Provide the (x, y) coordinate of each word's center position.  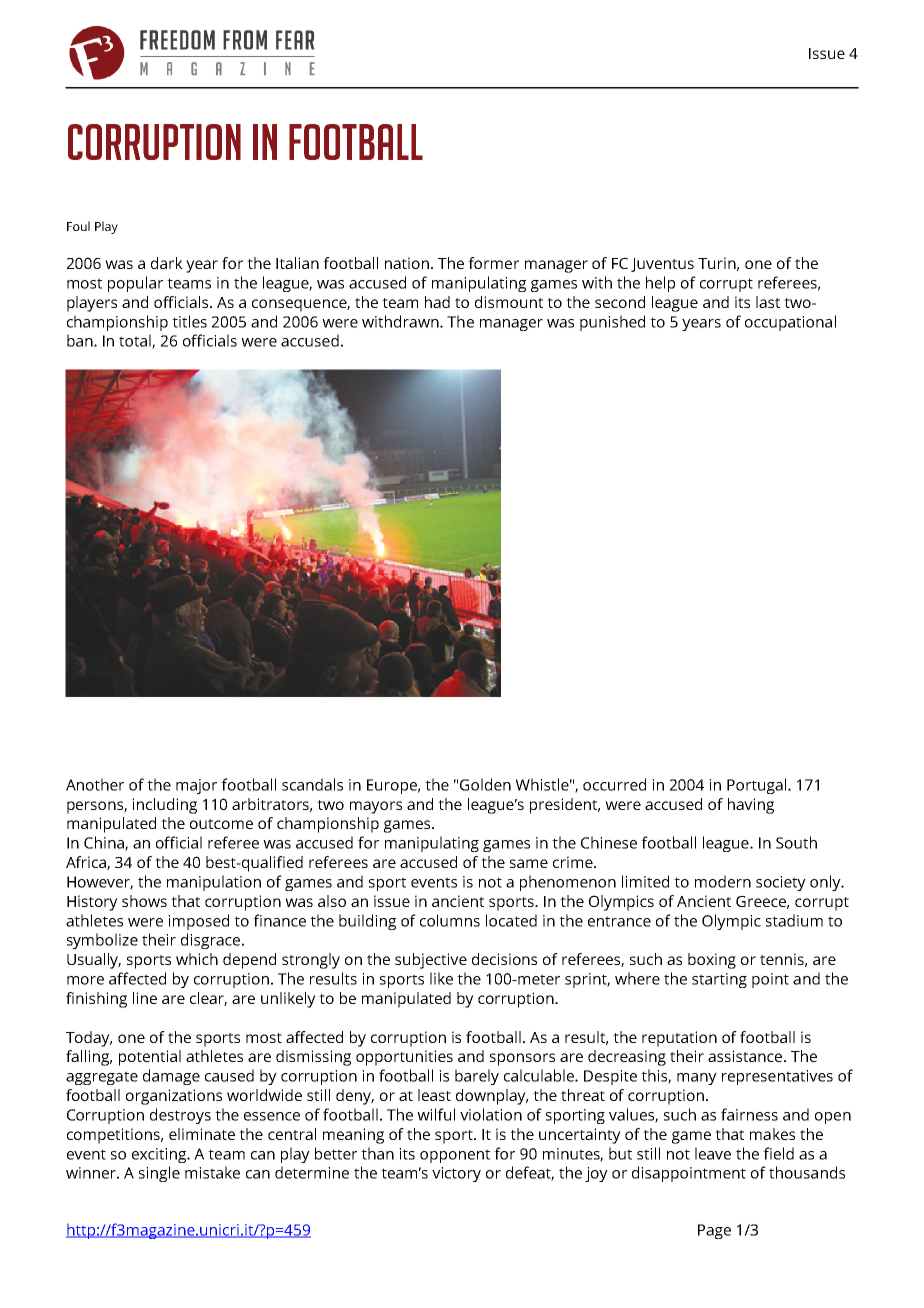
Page (714, 1231)
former (493, 263)
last (768, 302)
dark (167, 263)
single (159, 1174)
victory (456, 1174)
